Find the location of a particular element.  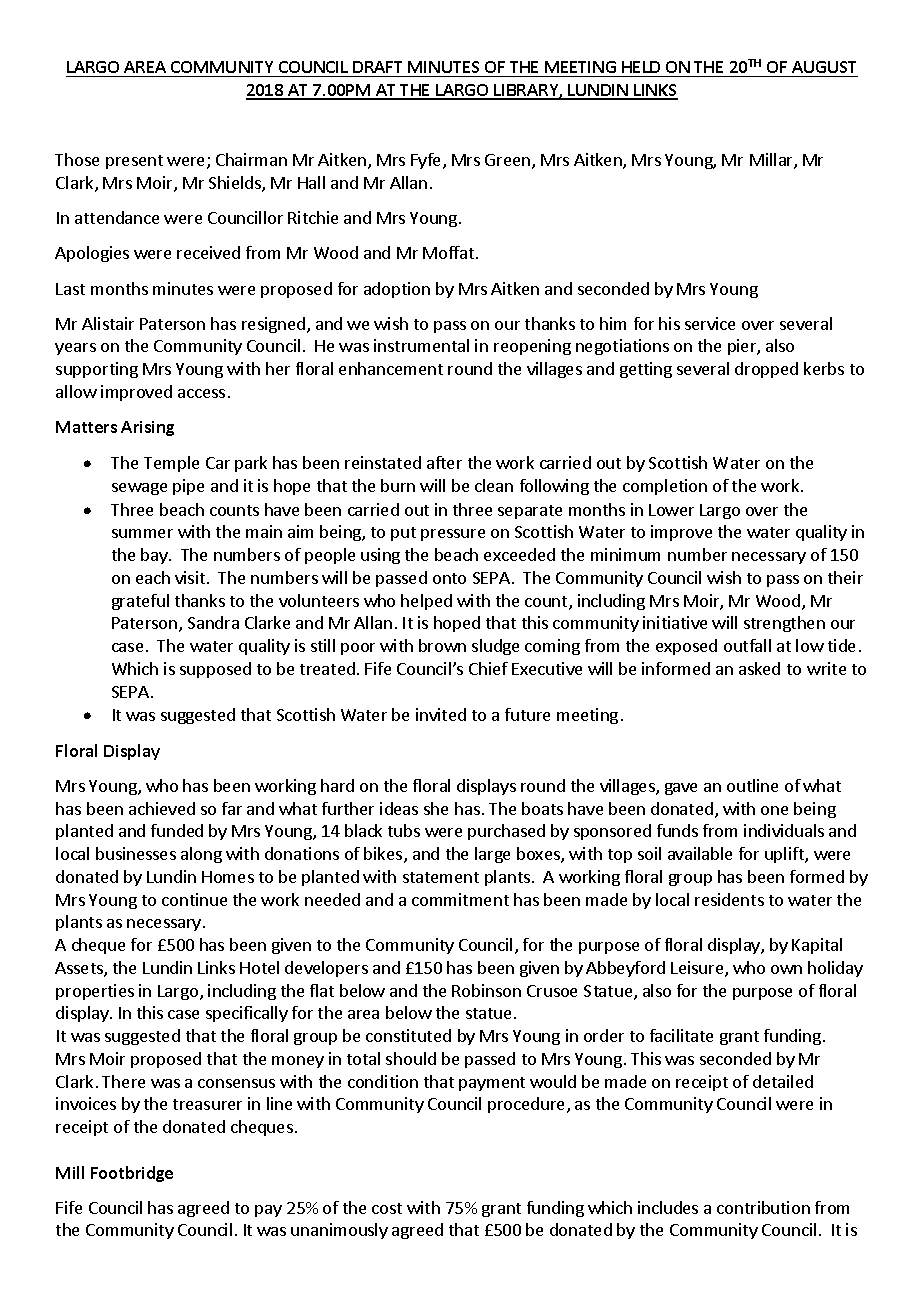

cost is located at coordinates (387, 1208).
